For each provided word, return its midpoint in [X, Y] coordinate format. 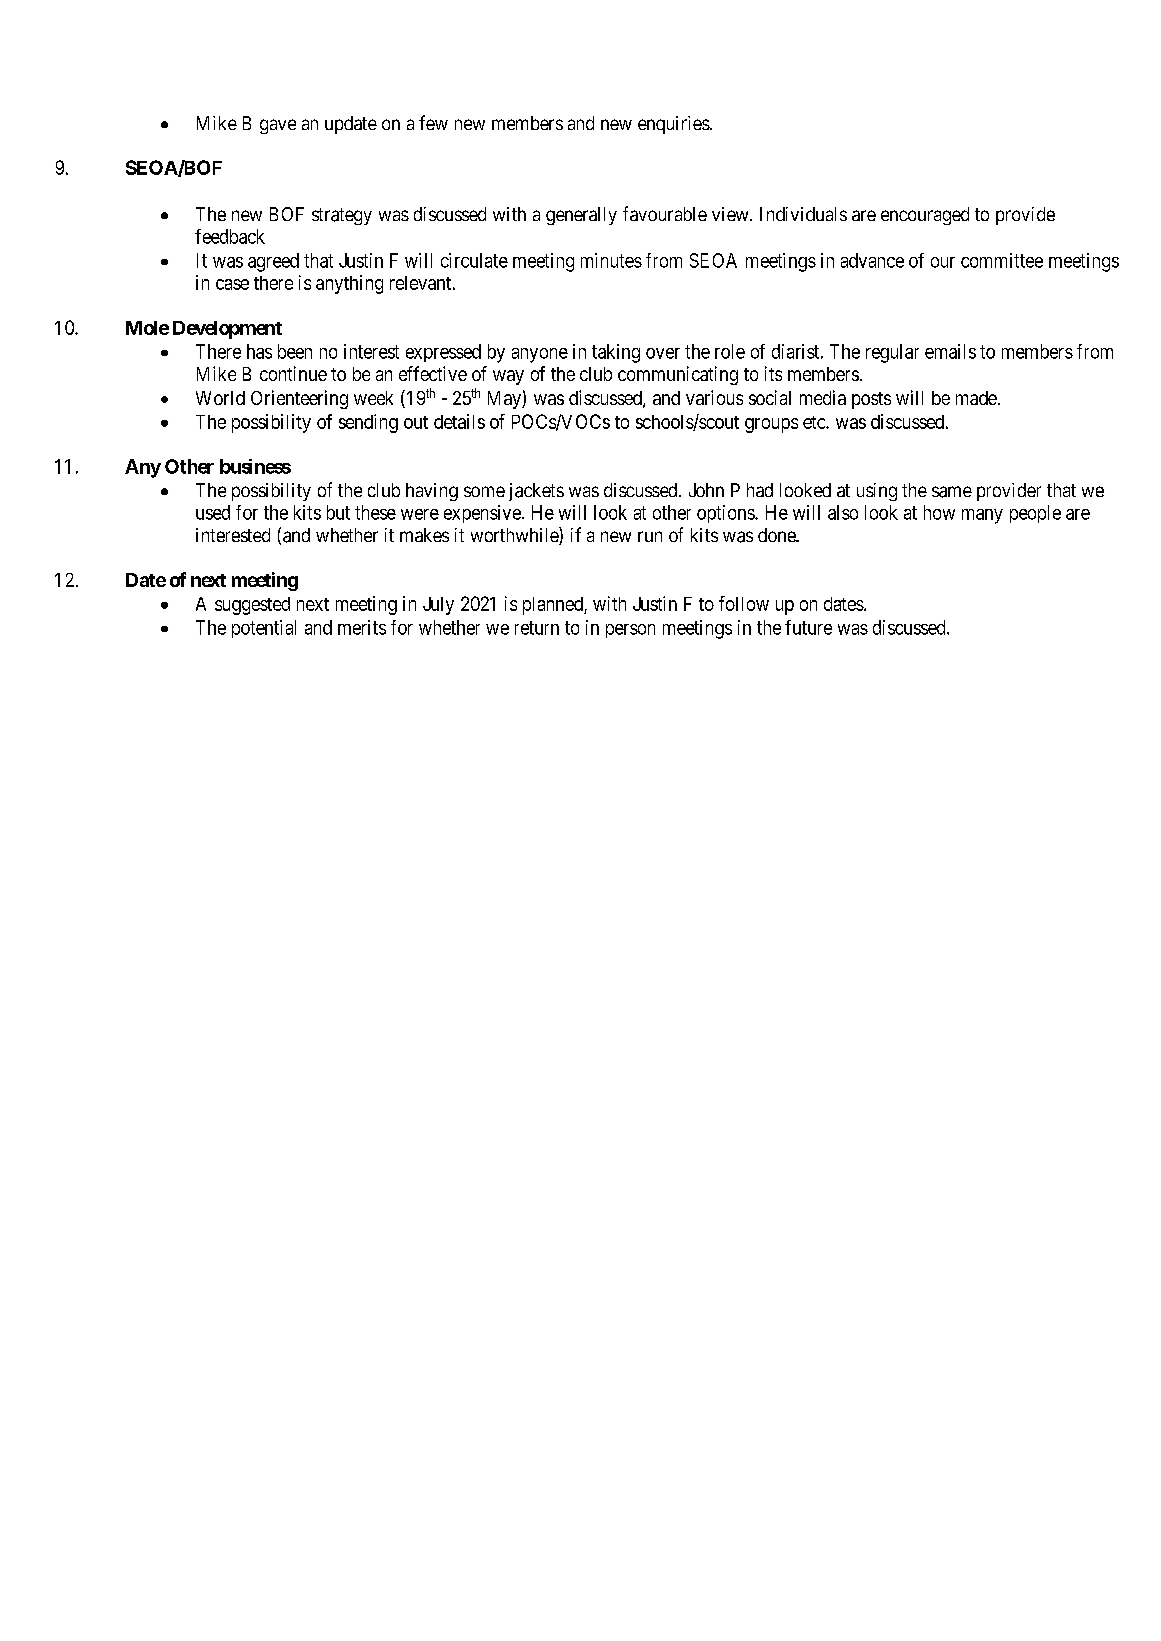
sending [368, 423]
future [808, 627]
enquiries [674, 125]
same [952, 492]
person [630, 631]
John [706, 490]
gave [278, 126]
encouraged [925, 216]
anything [349, 284]
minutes [611, 260]
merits [362, 627]
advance [872, 260]
